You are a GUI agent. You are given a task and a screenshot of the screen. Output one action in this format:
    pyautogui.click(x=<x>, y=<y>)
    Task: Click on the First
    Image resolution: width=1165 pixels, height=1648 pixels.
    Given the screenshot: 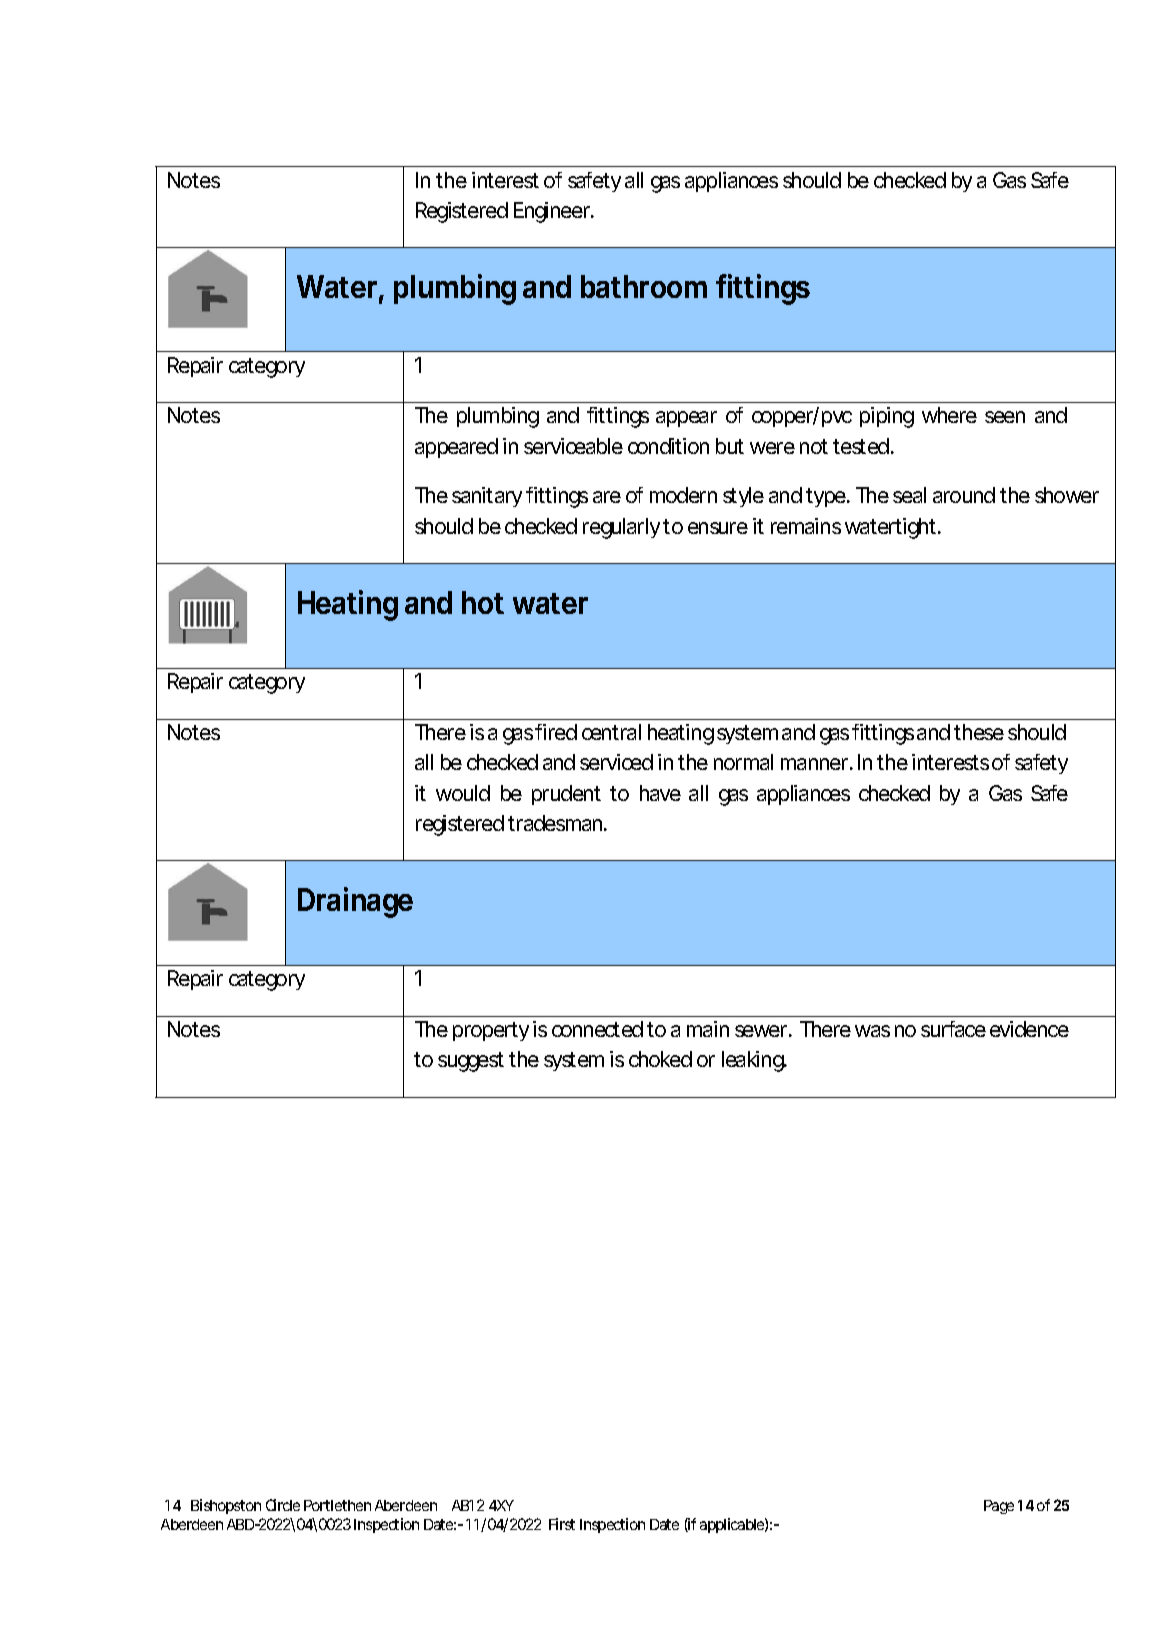 What is the action you would take?
    pyautogui.click(x=562, y=1524)
